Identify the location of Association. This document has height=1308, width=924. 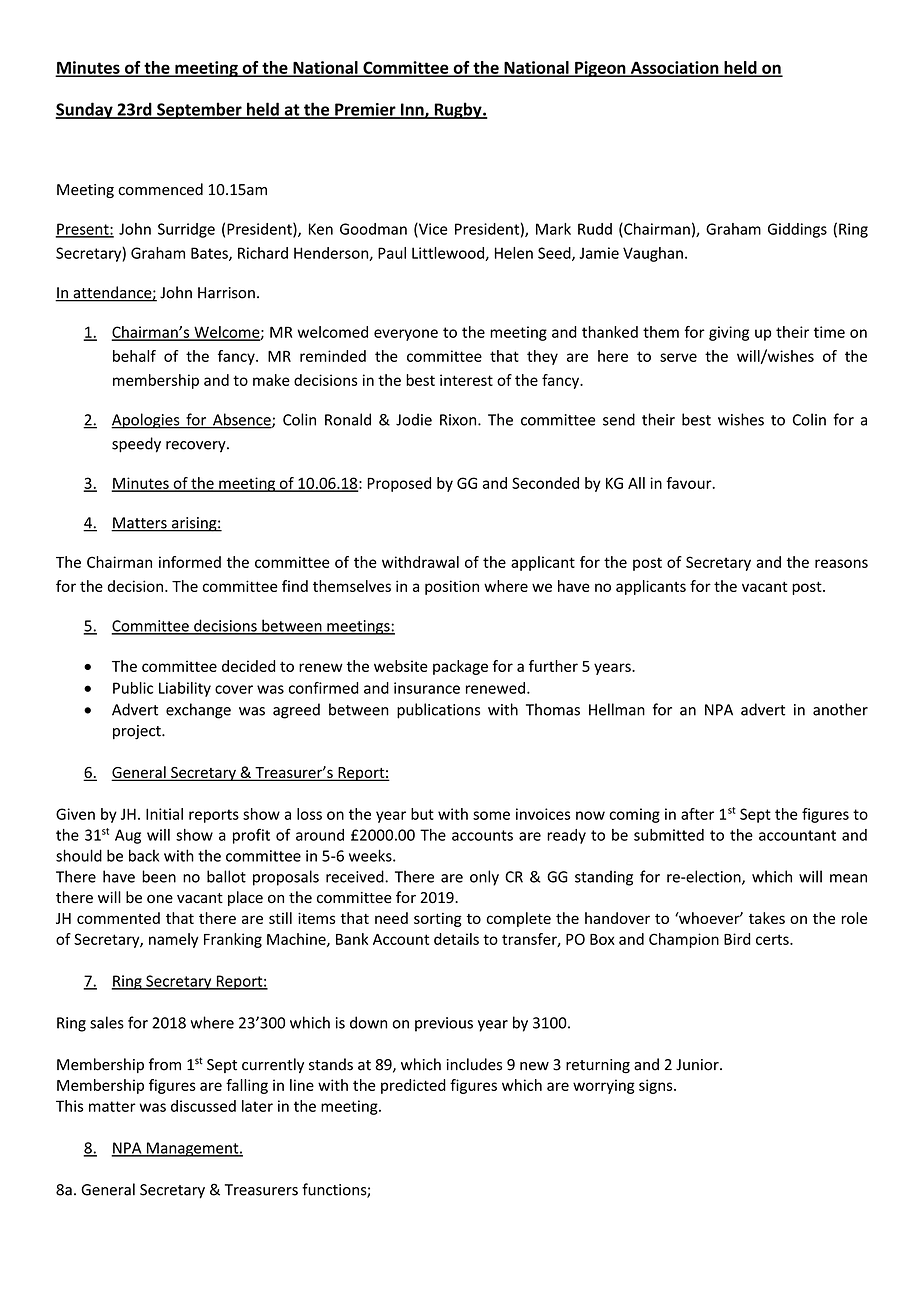
(674, 68).
